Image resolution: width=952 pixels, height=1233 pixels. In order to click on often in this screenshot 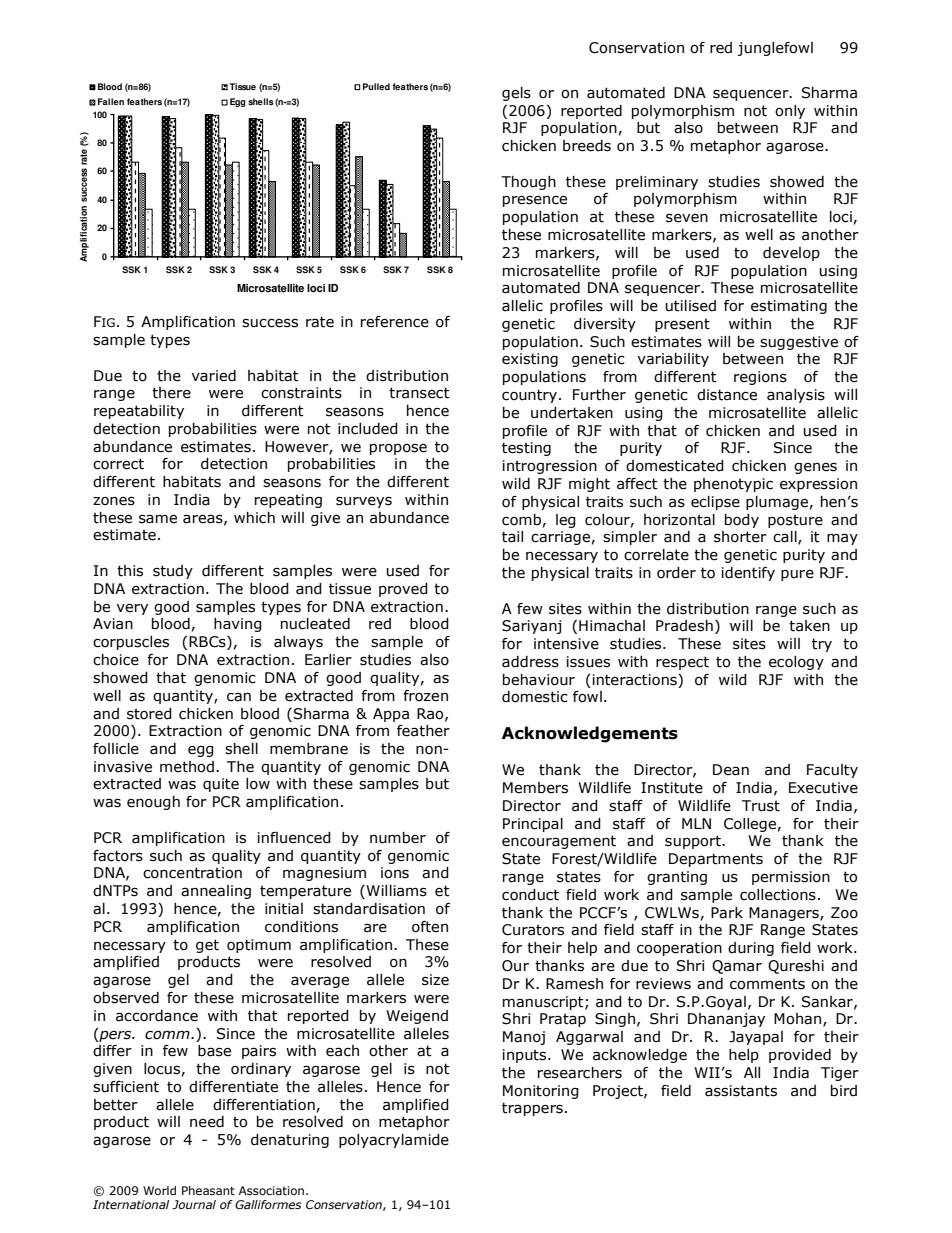, I will do `click(430, 927)`.
